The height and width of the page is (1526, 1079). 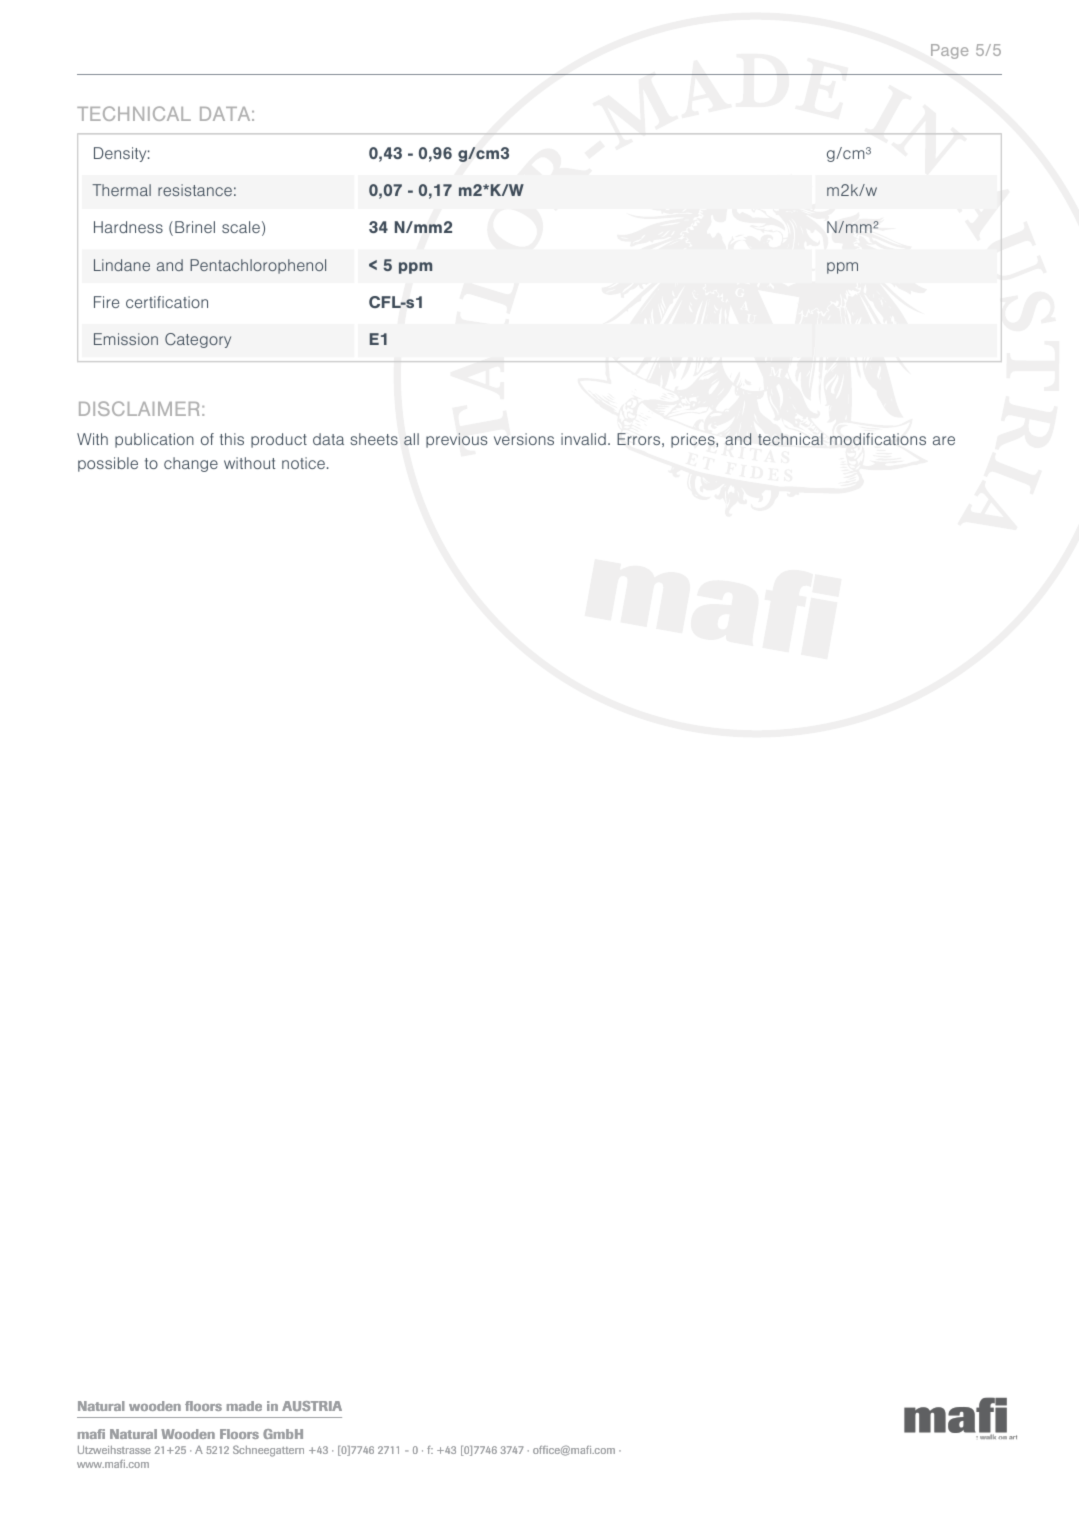 What do you see at coordinates (524, 439) in the page?
I see `versions` at bounding box center [524, 439].
